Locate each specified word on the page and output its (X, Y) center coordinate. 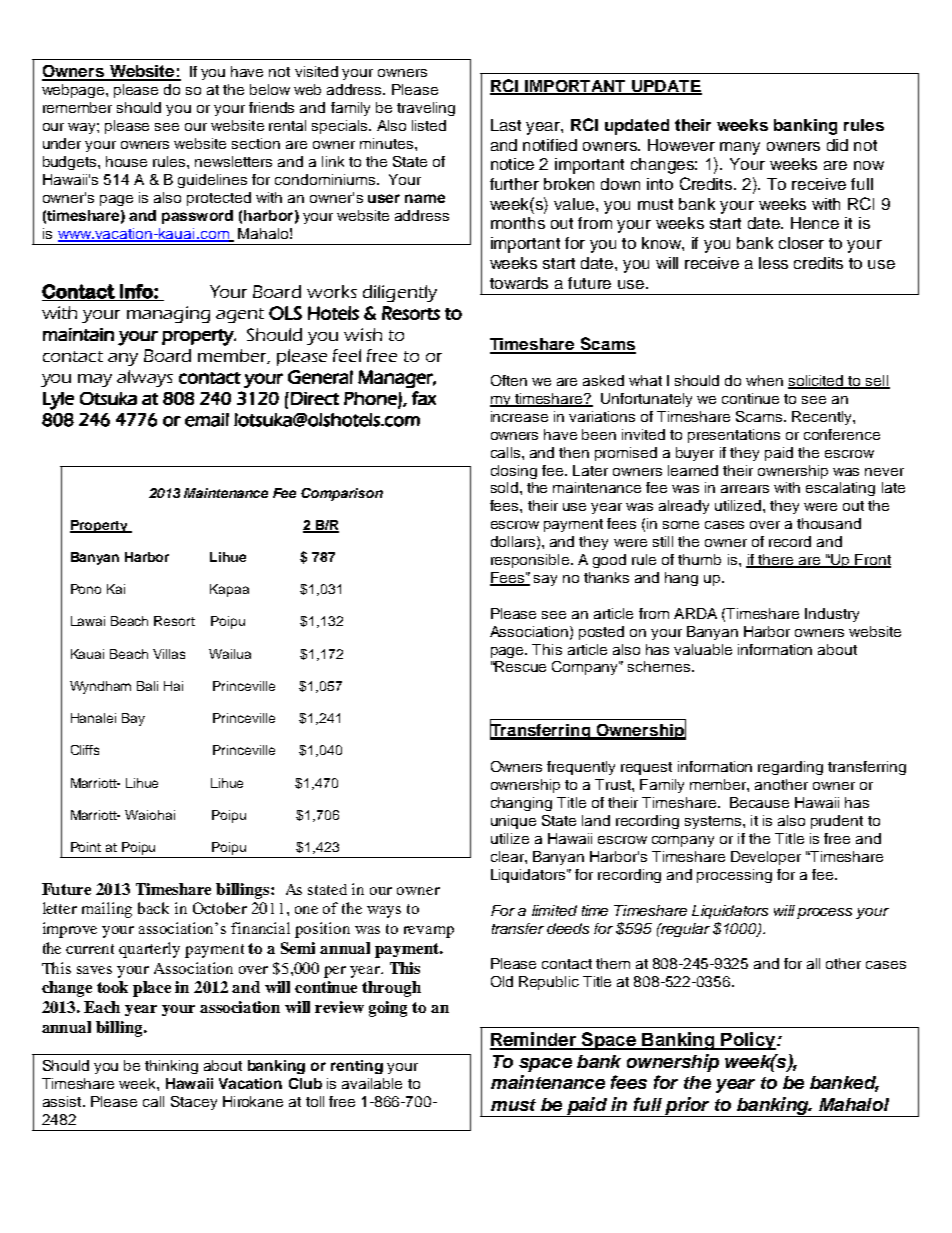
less (773, 263)
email (207, 420)
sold (504, 487)
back (153, 908)
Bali (147, 686)
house (126, 161)
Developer (766, 858)
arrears (745, 489)
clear (508, 856)
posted (601, 633)
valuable (703, 649)
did (837, 145)
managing (168, 314)
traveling (426, 109)
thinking (171, 1067)
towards (519, 283)
